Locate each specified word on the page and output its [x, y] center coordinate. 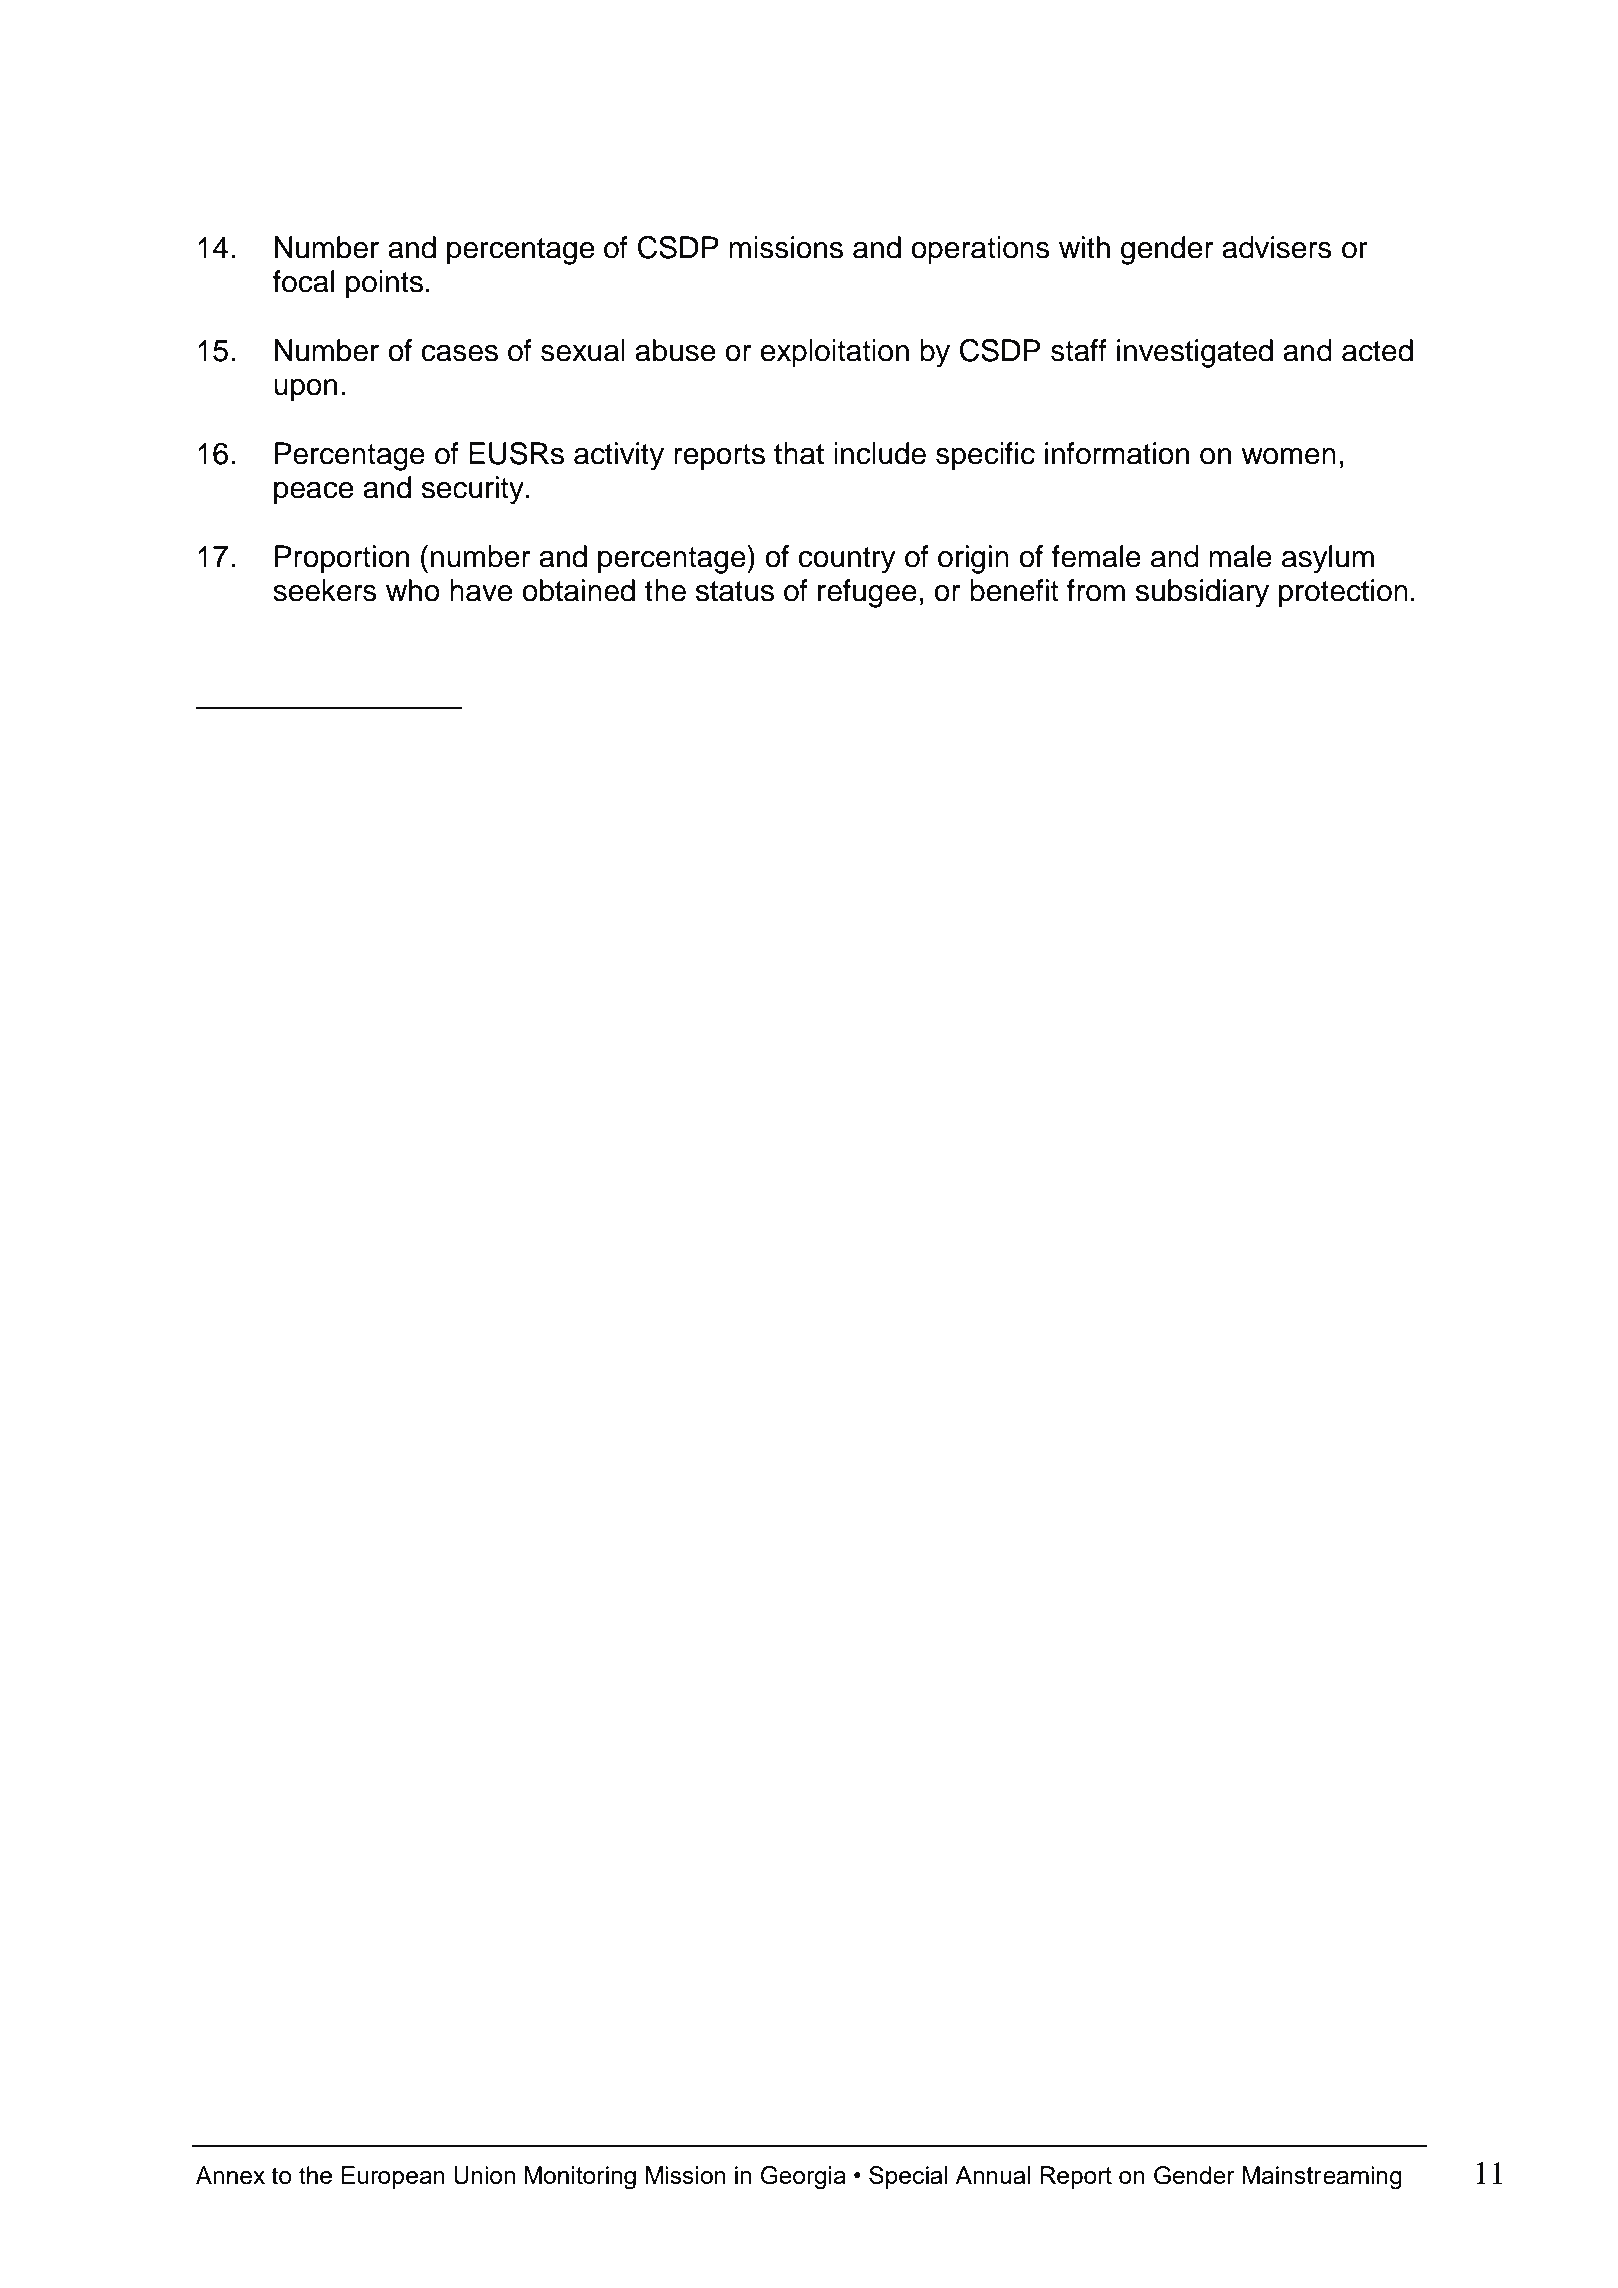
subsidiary [1202, 593]
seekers [325, 590]
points [384, 284]
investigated [1195, 353]
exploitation [834, 353]
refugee [867, 593]
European [393, 2177]
